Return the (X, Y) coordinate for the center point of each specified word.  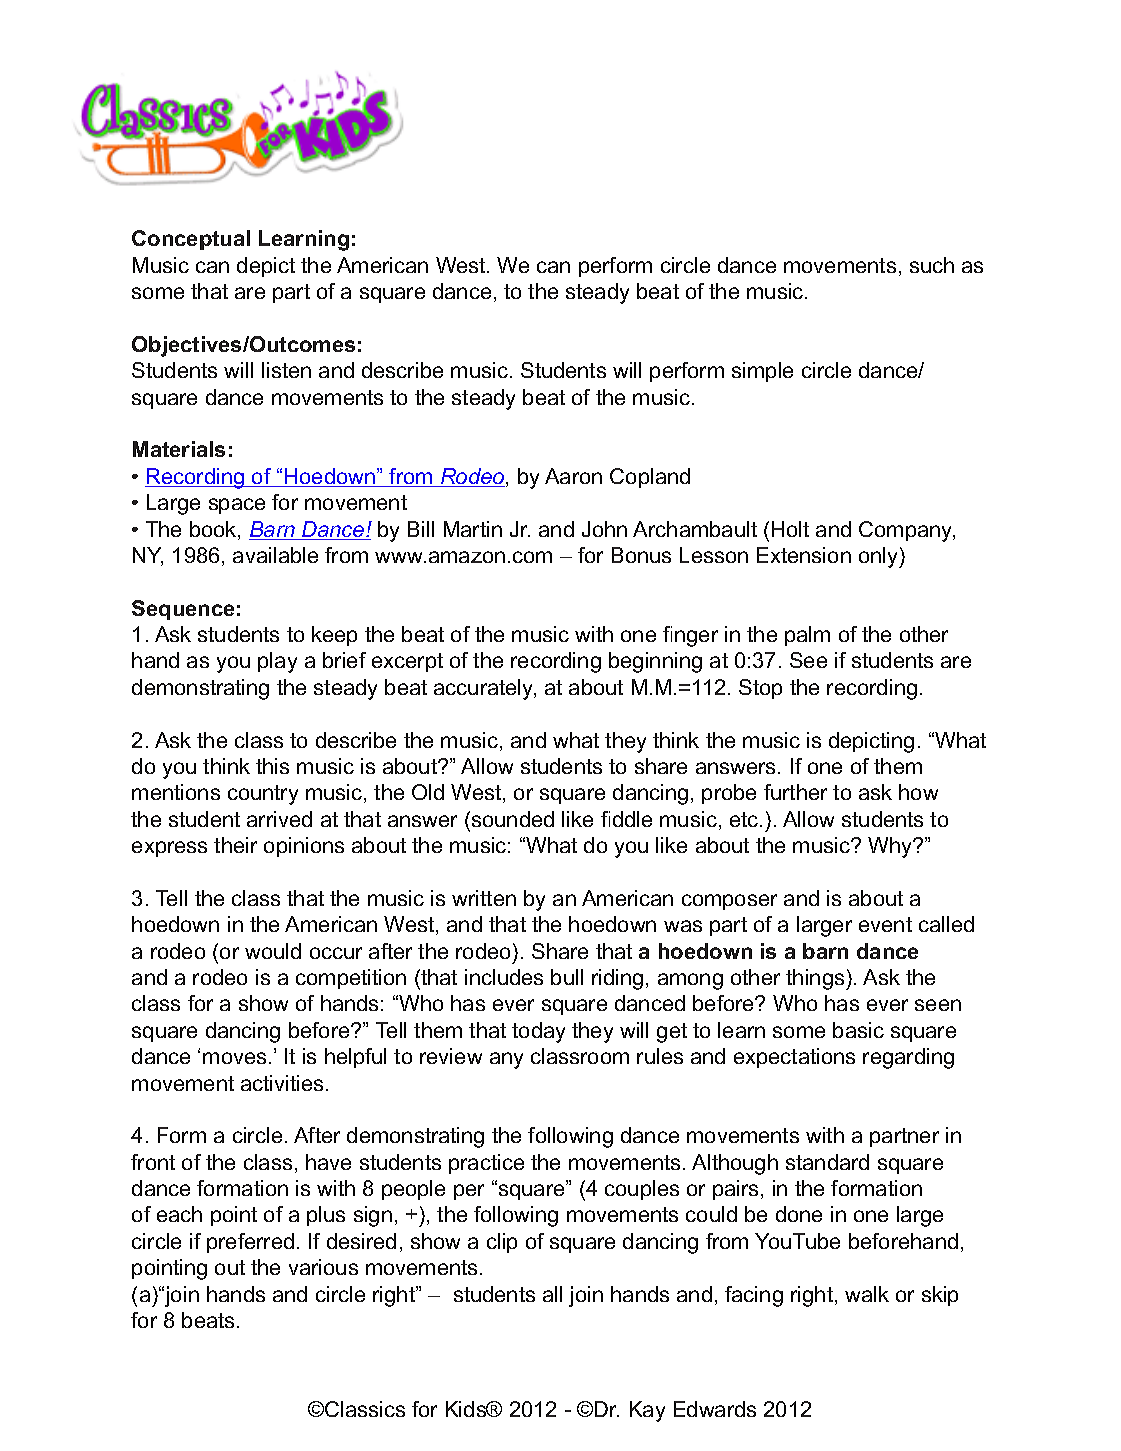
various (323, 1267)
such (932, 265)
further (795, 792)
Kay (647, 1411)
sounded (513, 819)
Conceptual (191, 240)
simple (762, 372)
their (235, 845)
